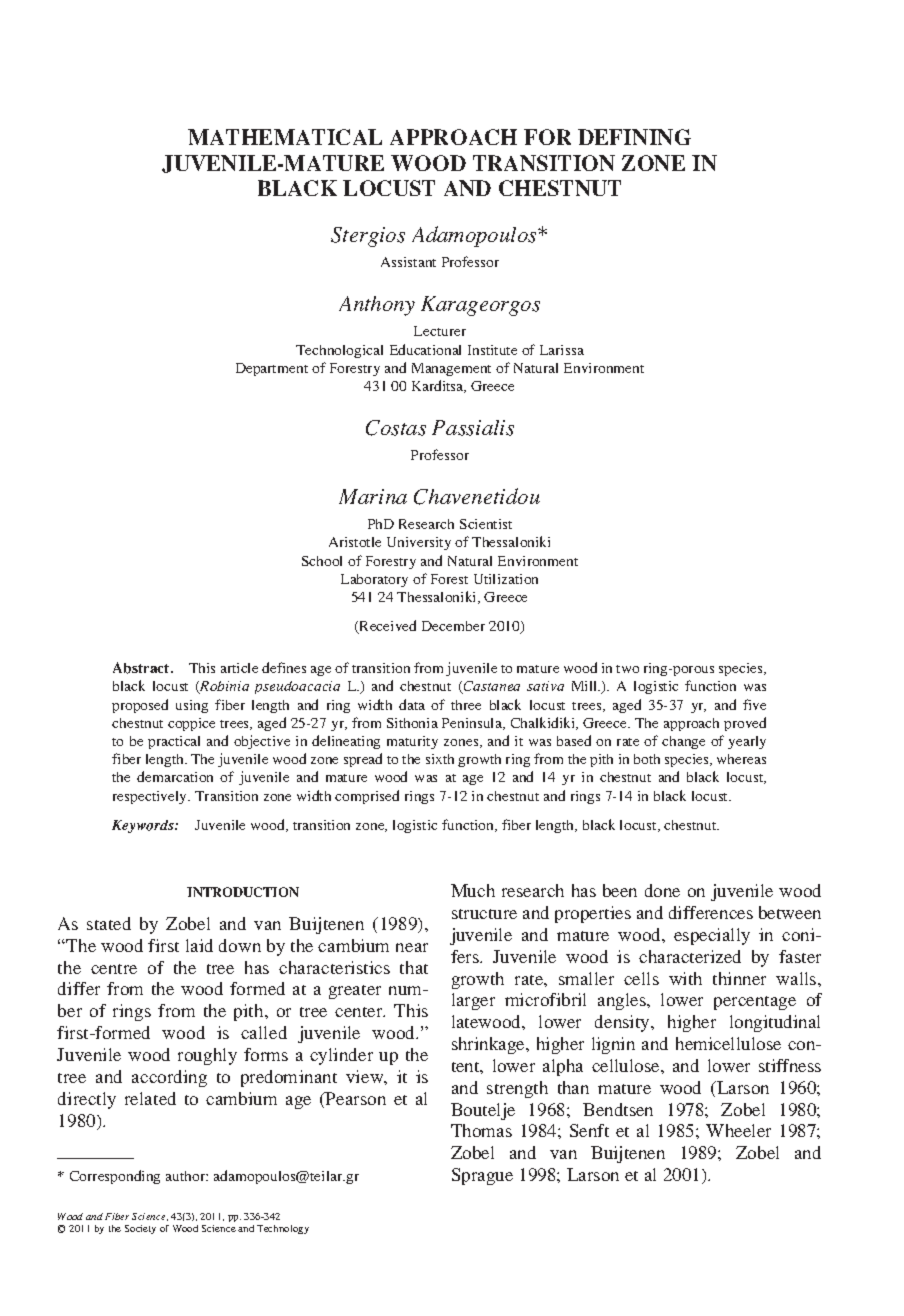  What do you see at coordinates (192, 706) in the screenshot?
I see `using` at bounding box center [192, 706].
